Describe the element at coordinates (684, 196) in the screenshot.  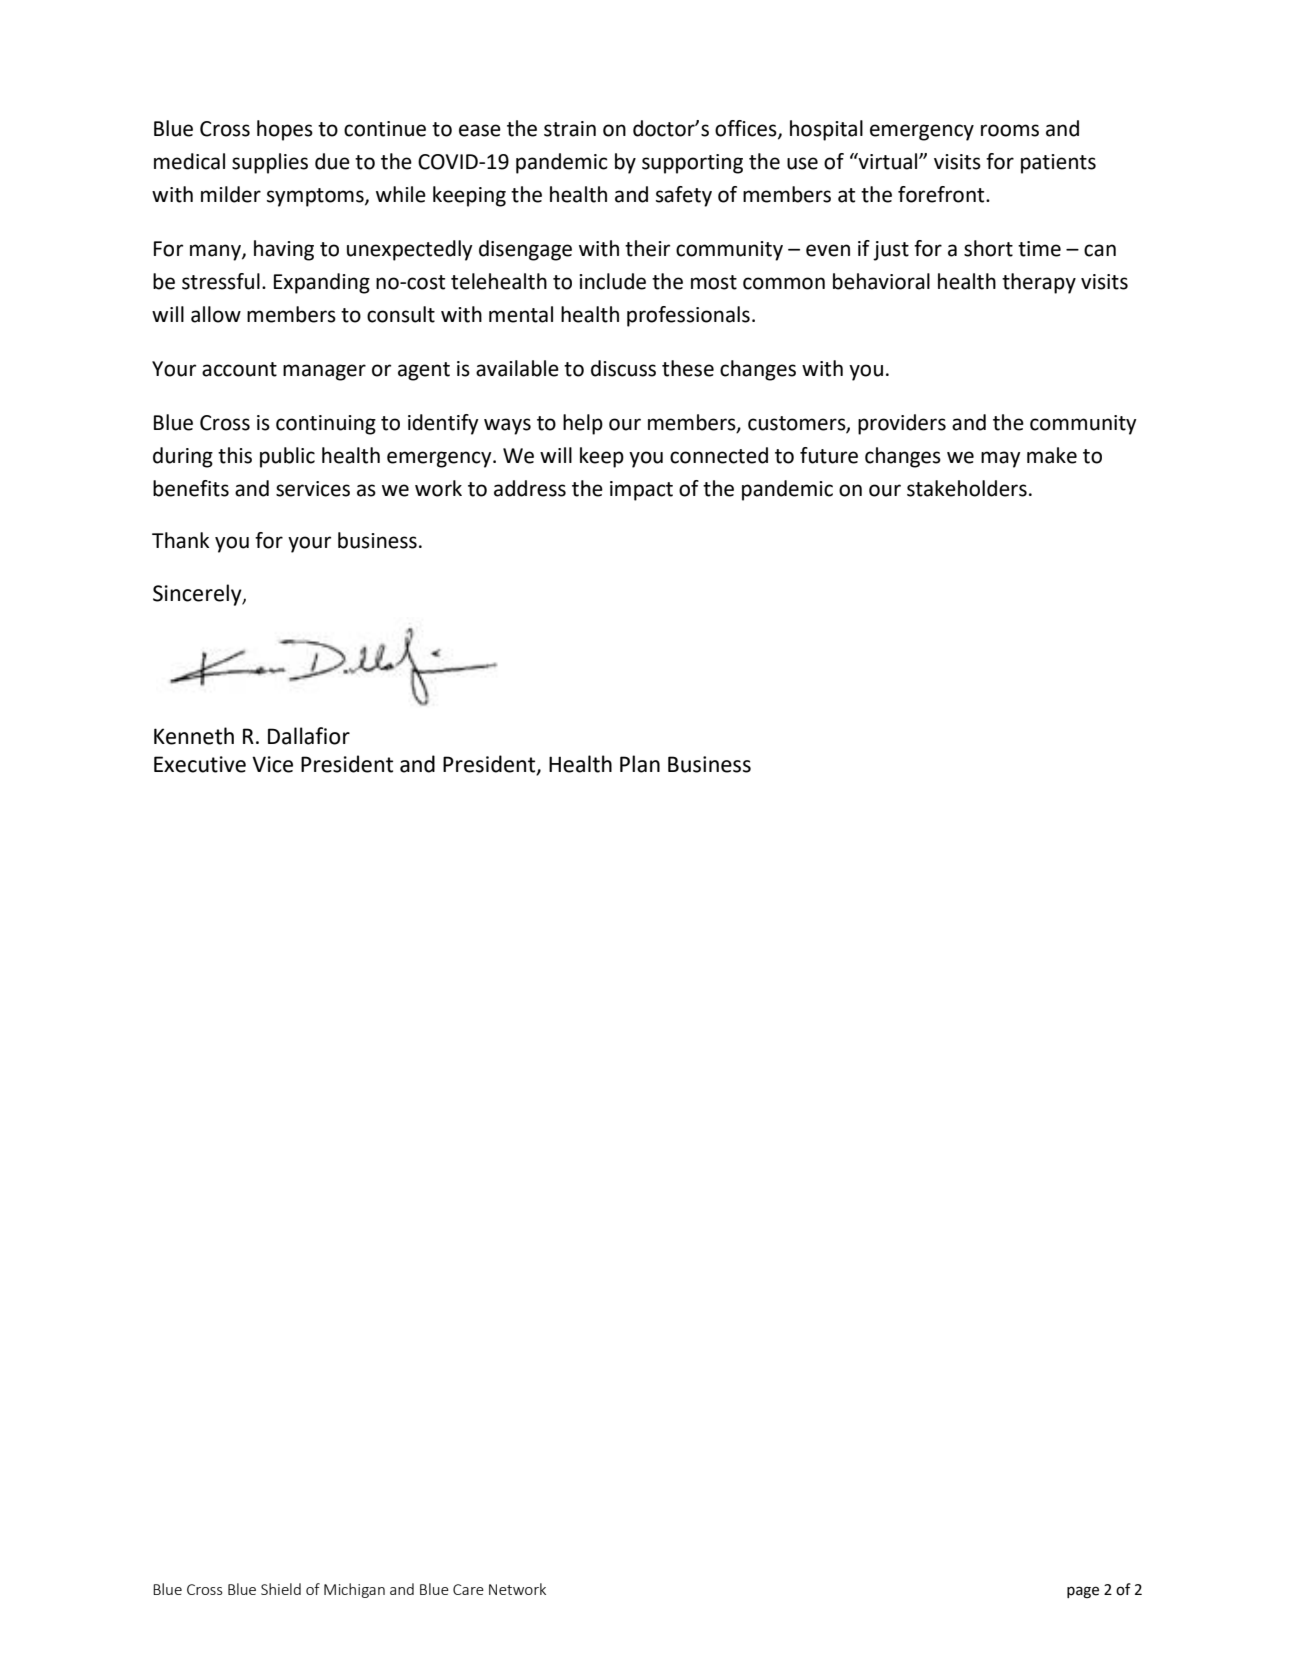
I see `safety` at that location.
